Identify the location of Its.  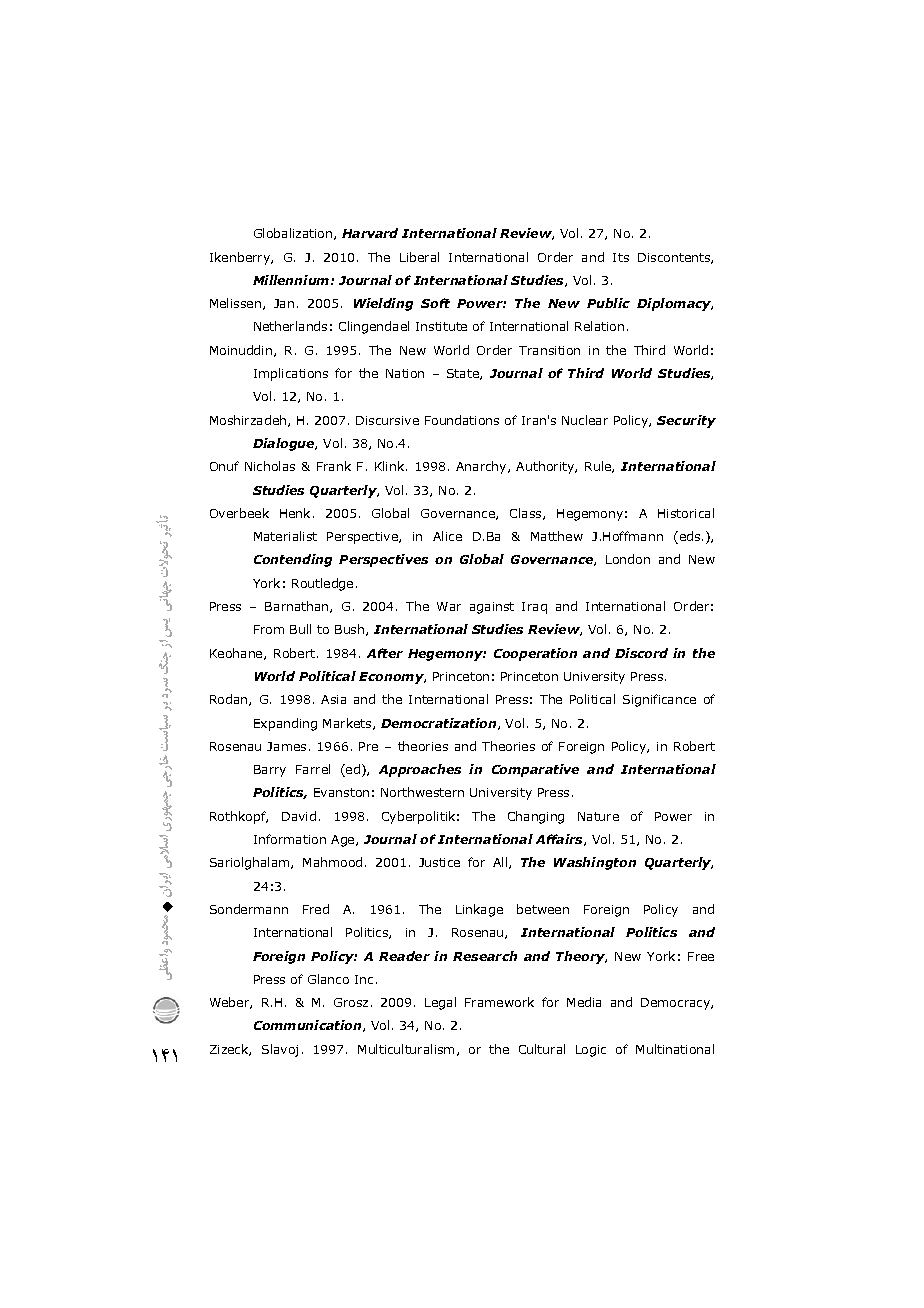
(621, 257).
